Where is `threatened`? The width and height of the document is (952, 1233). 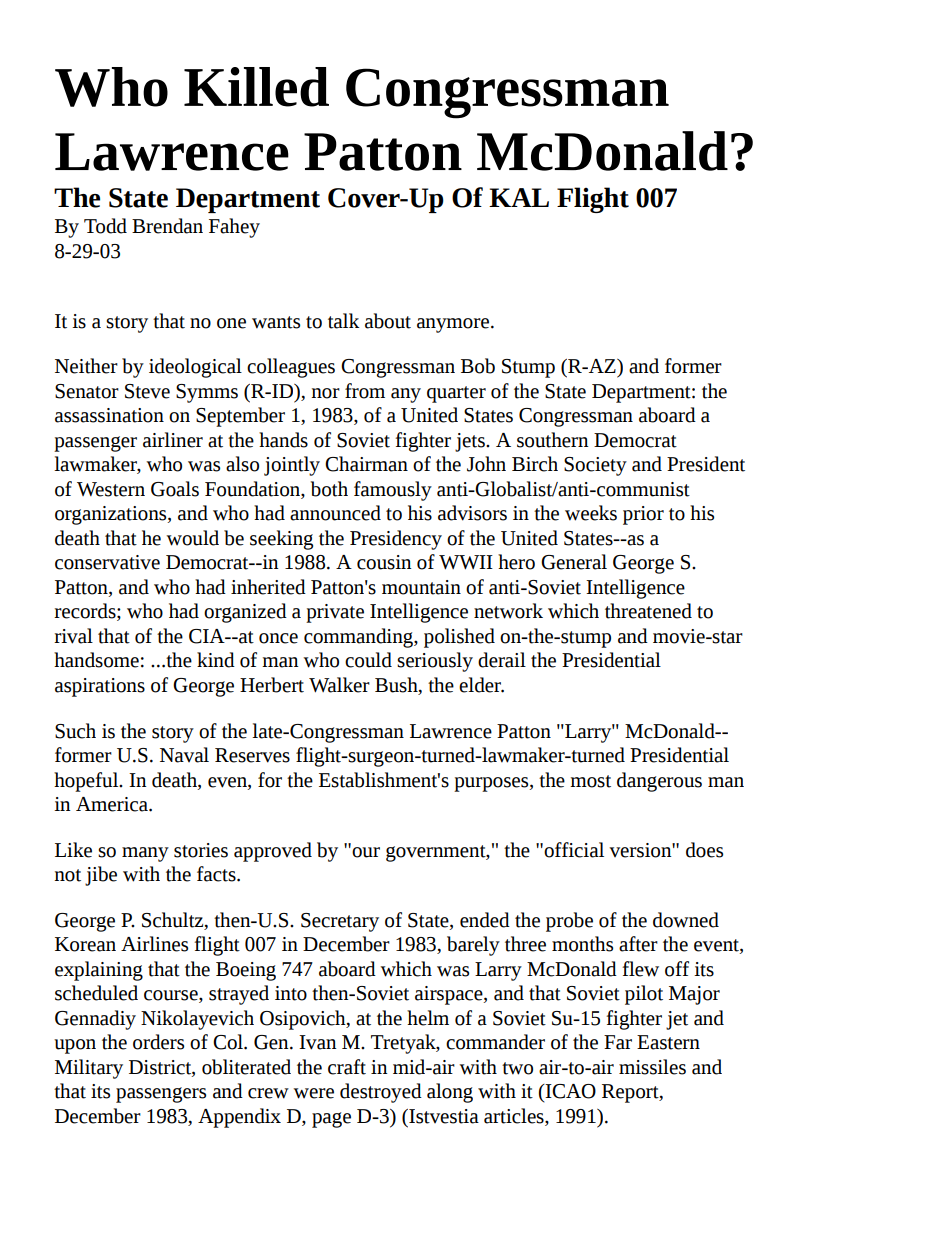 threatened is located at coordinates (648, 611).
